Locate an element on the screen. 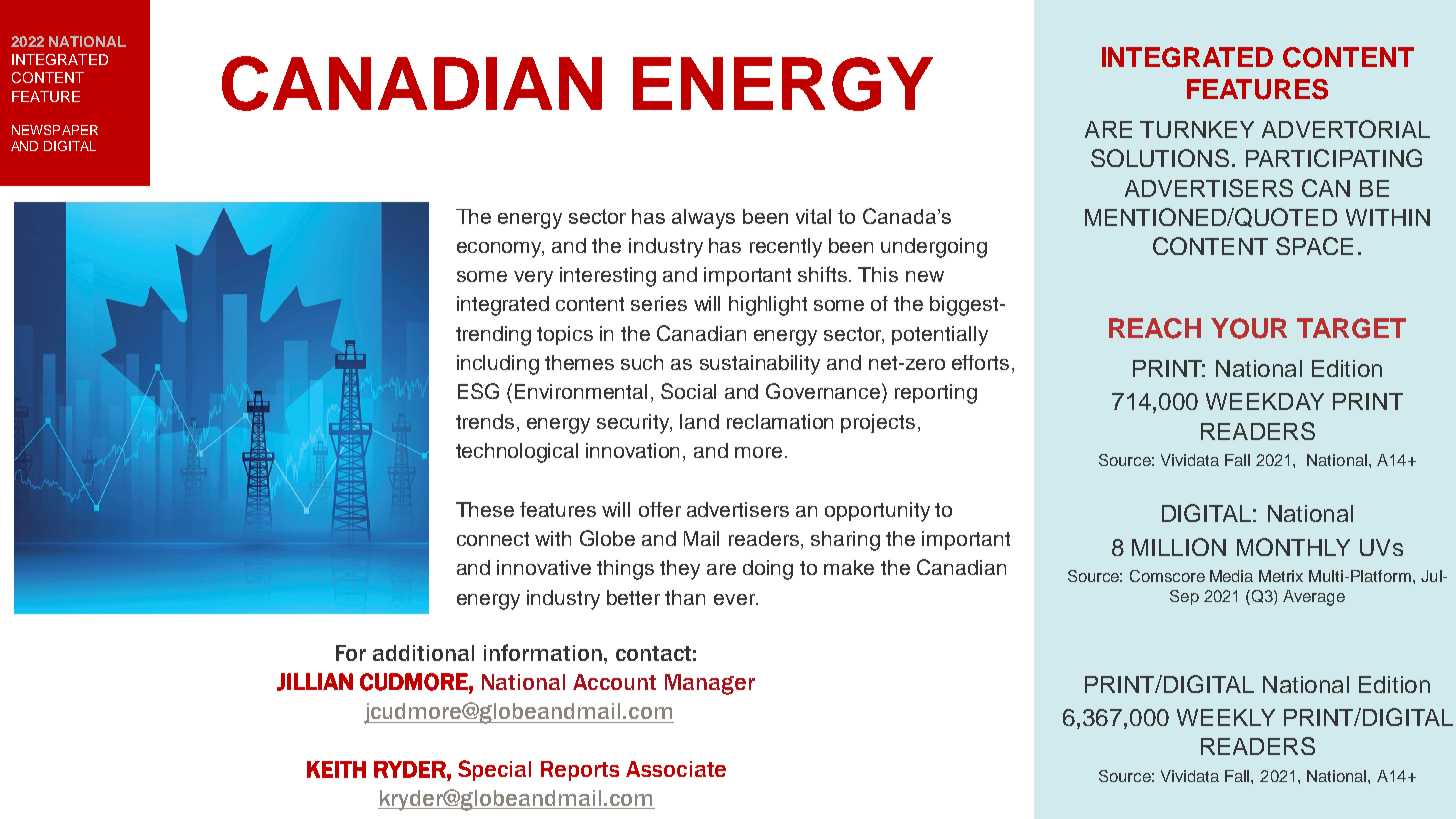 This screenshot has height=819, width=1456. connect is located at coordinates (493, 539).
